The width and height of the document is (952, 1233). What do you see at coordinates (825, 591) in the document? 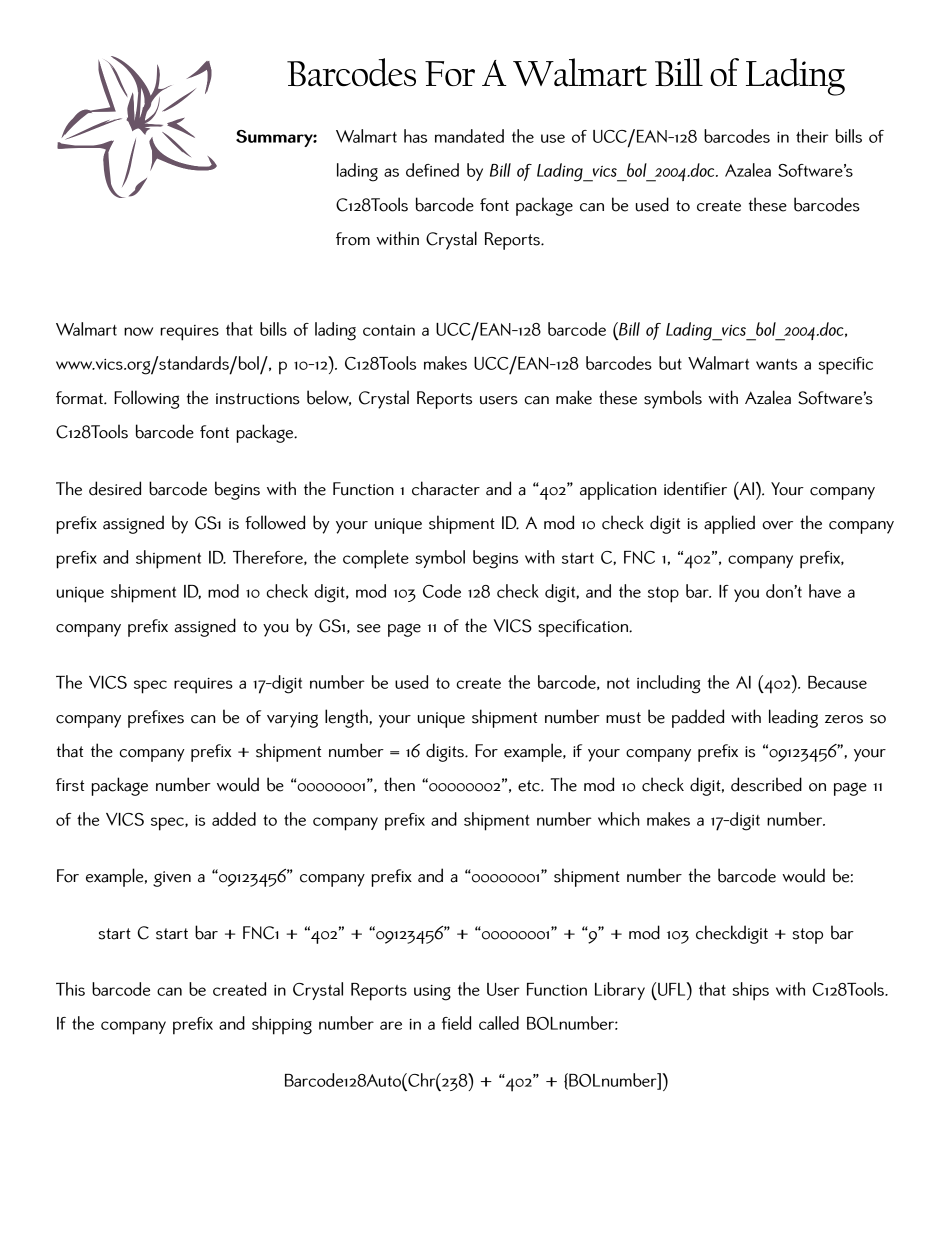
I see `have` at bounding box center [825, 591].
